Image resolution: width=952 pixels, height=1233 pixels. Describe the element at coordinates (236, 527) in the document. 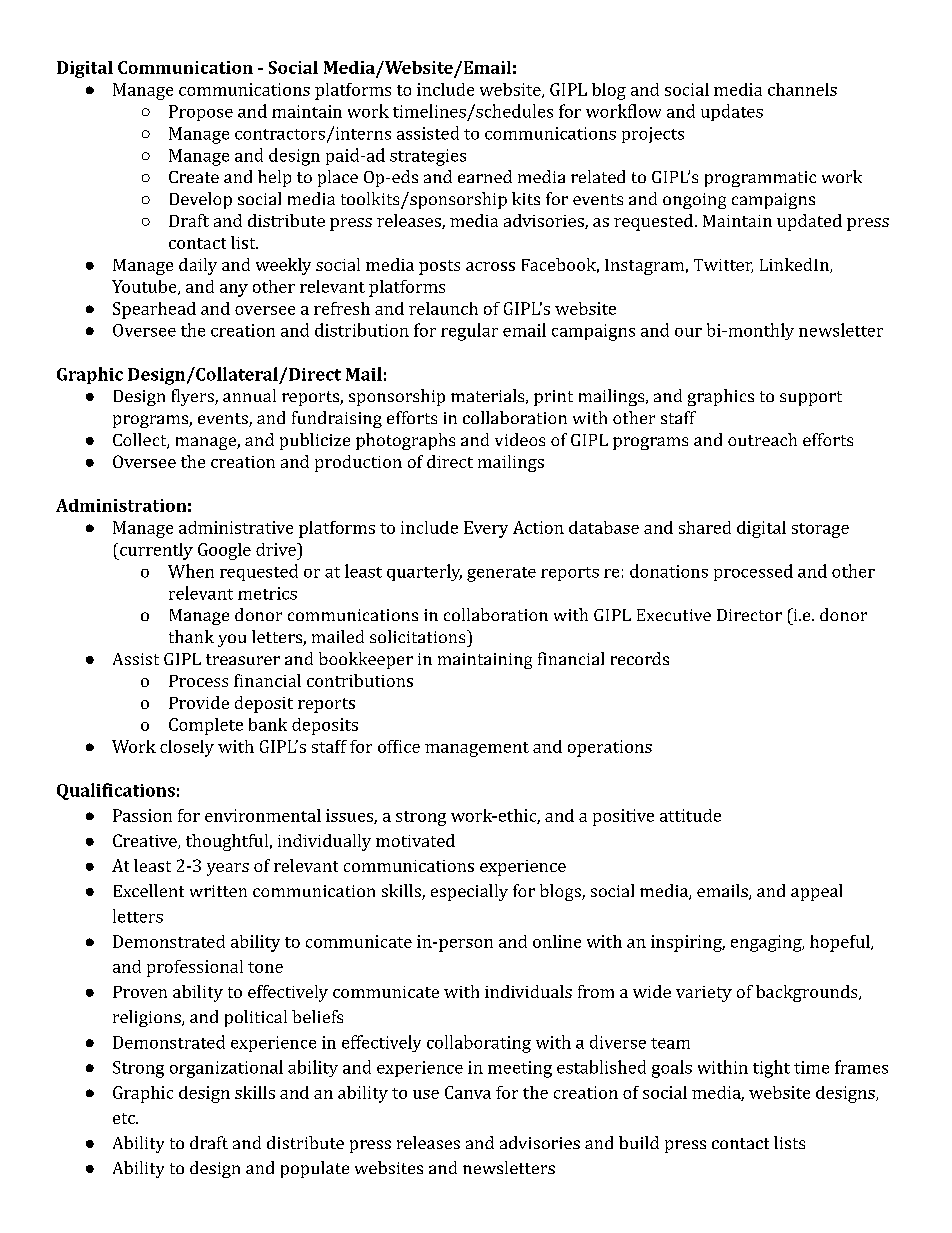

I see `administrative` at that location.
